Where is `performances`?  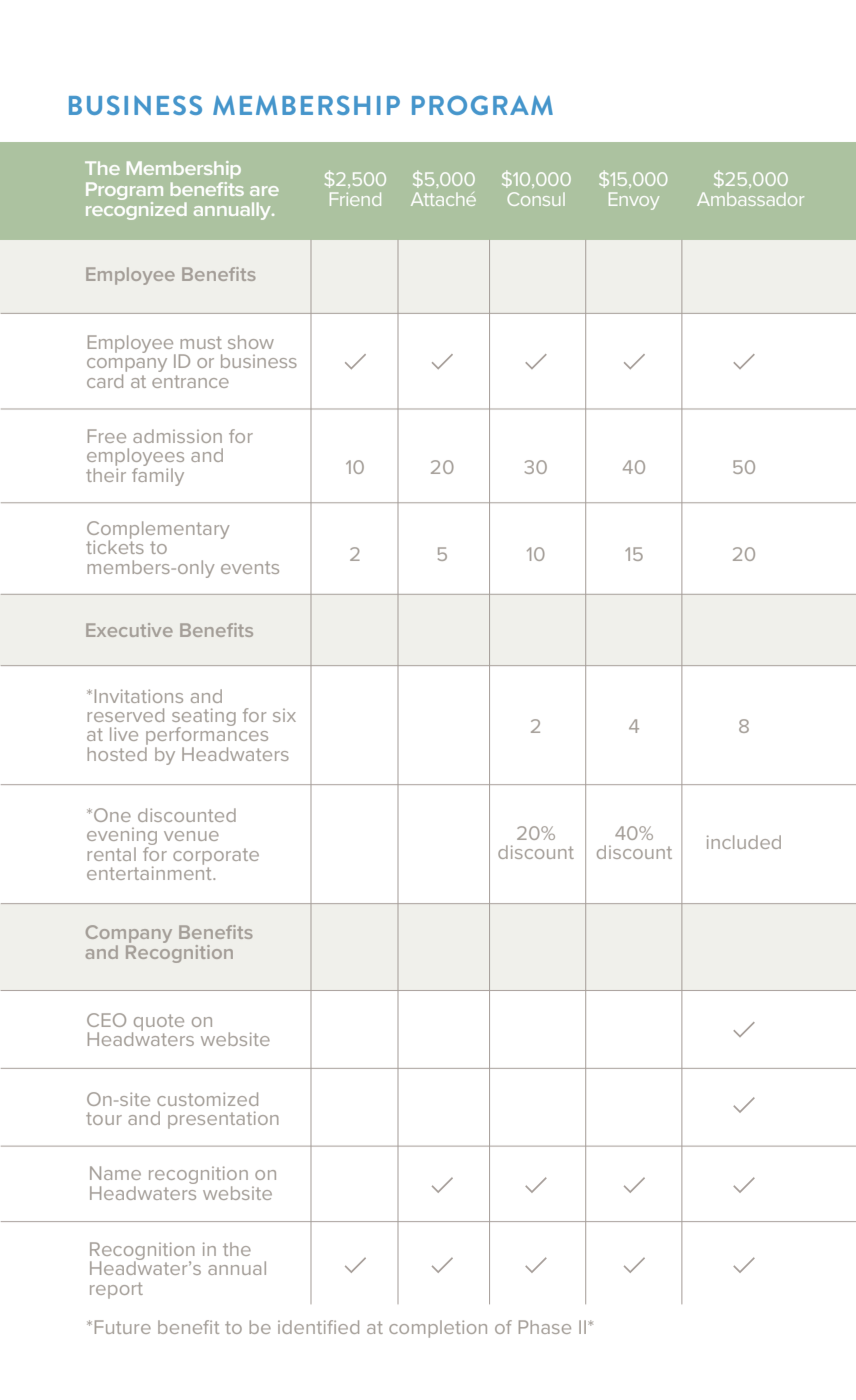
performances is located at coordinates (206, 736).
